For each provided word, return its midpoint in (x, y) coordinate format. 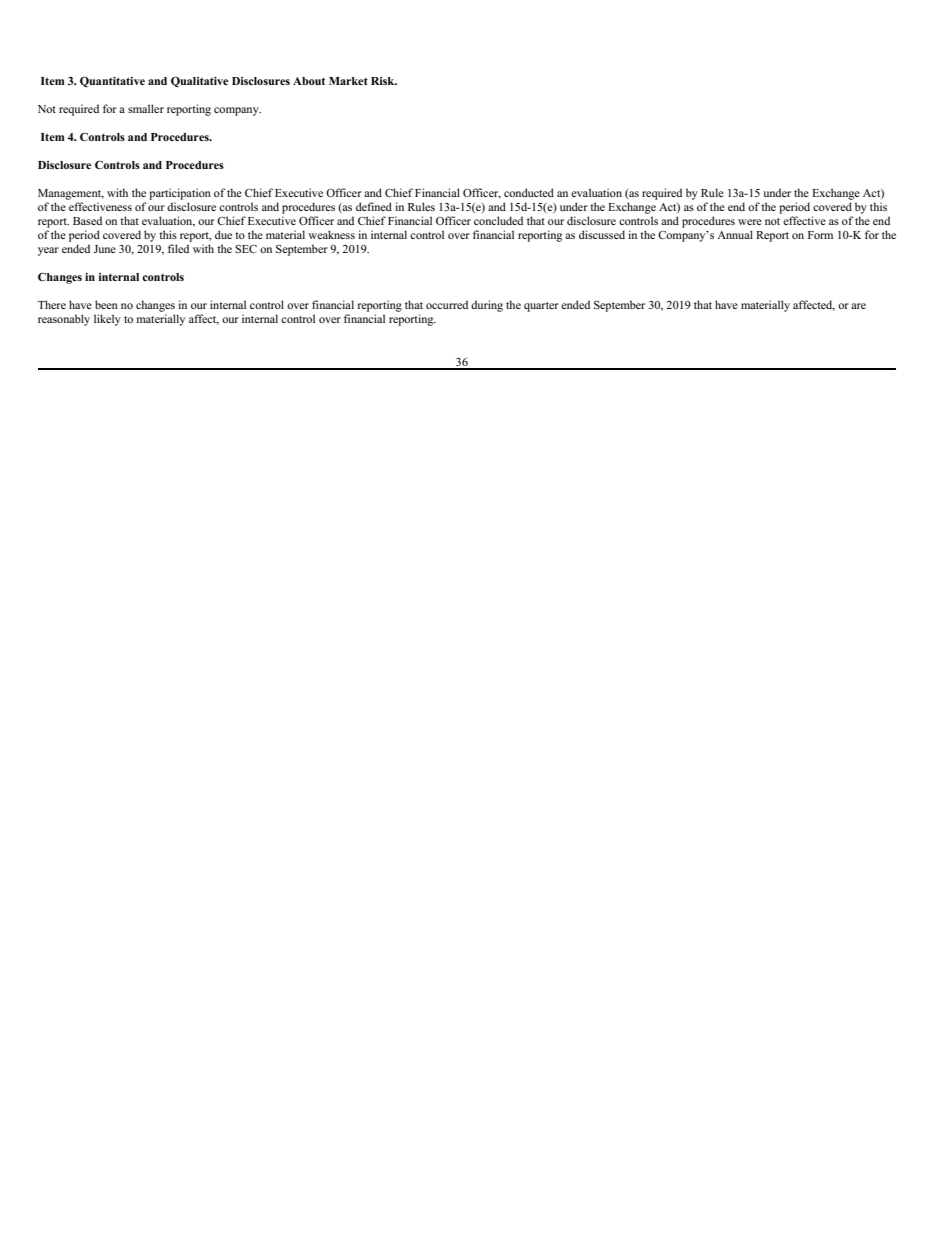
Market (348, 81)
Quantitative (112, 81)
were (750, 222)
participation (180, 194)
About (309, 81)
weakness (331, 234)
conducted (529, 192)
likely (107, 320)
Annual (735, 234)
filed (178, 248)
